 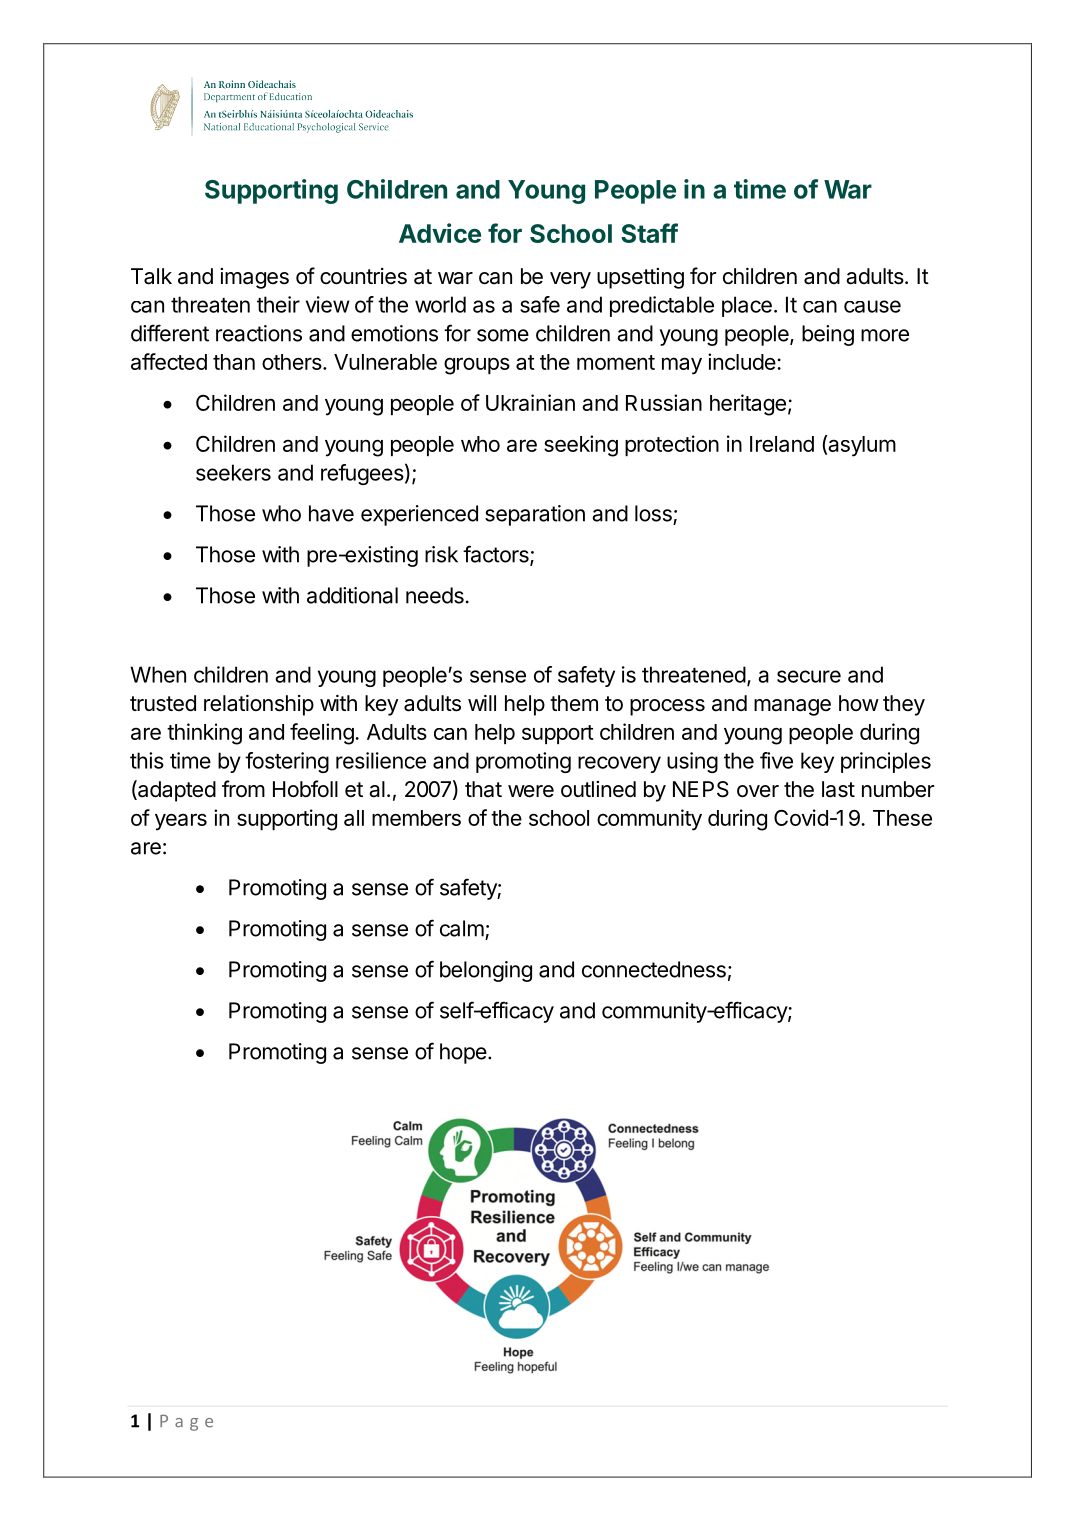 What do you see at coordinates (872, 306) in the image?
I see `cause` at bounding box center [872, 306].
